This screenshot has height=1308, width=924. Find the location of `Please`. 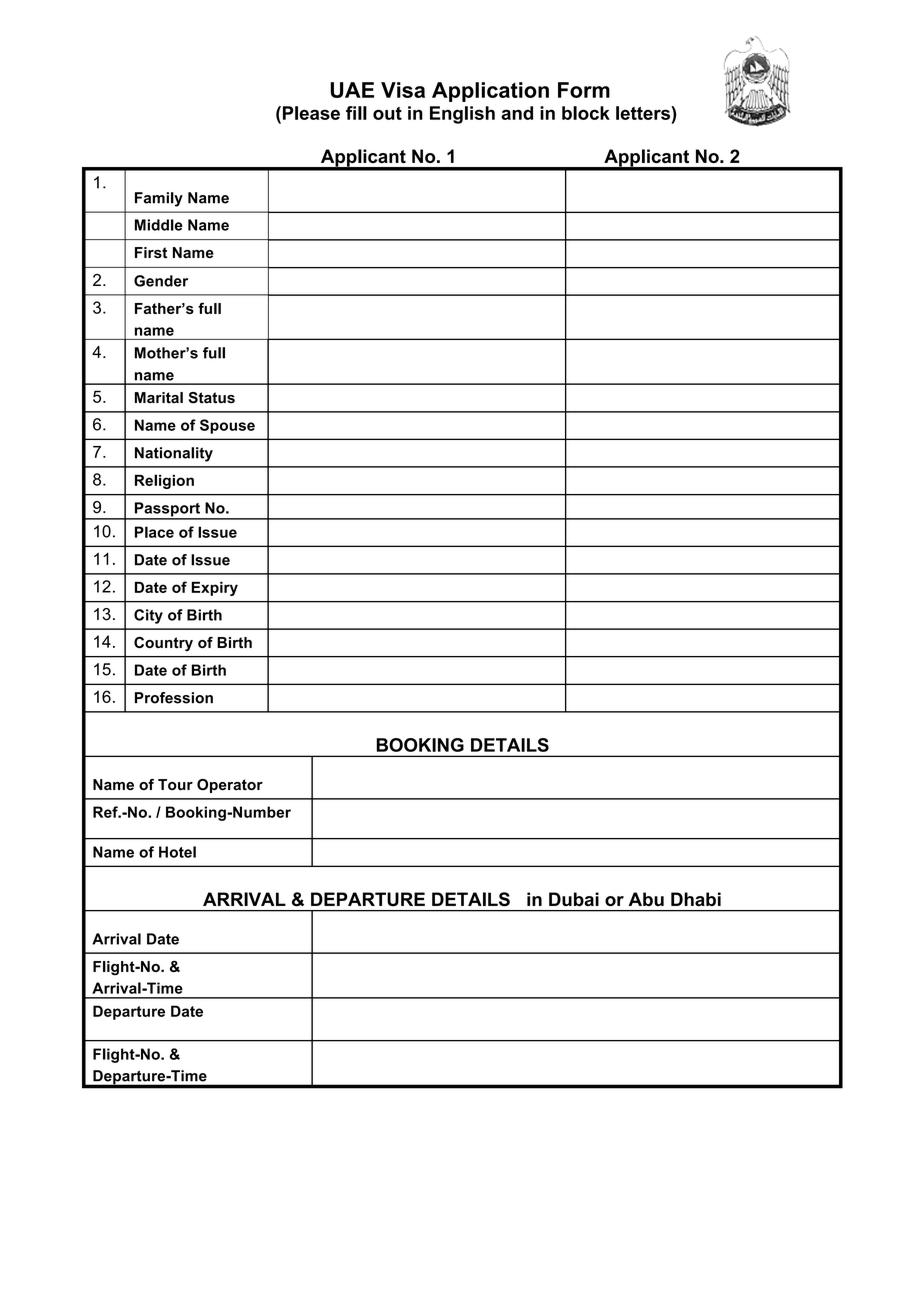

Please is located at coordinates (310, 113).
